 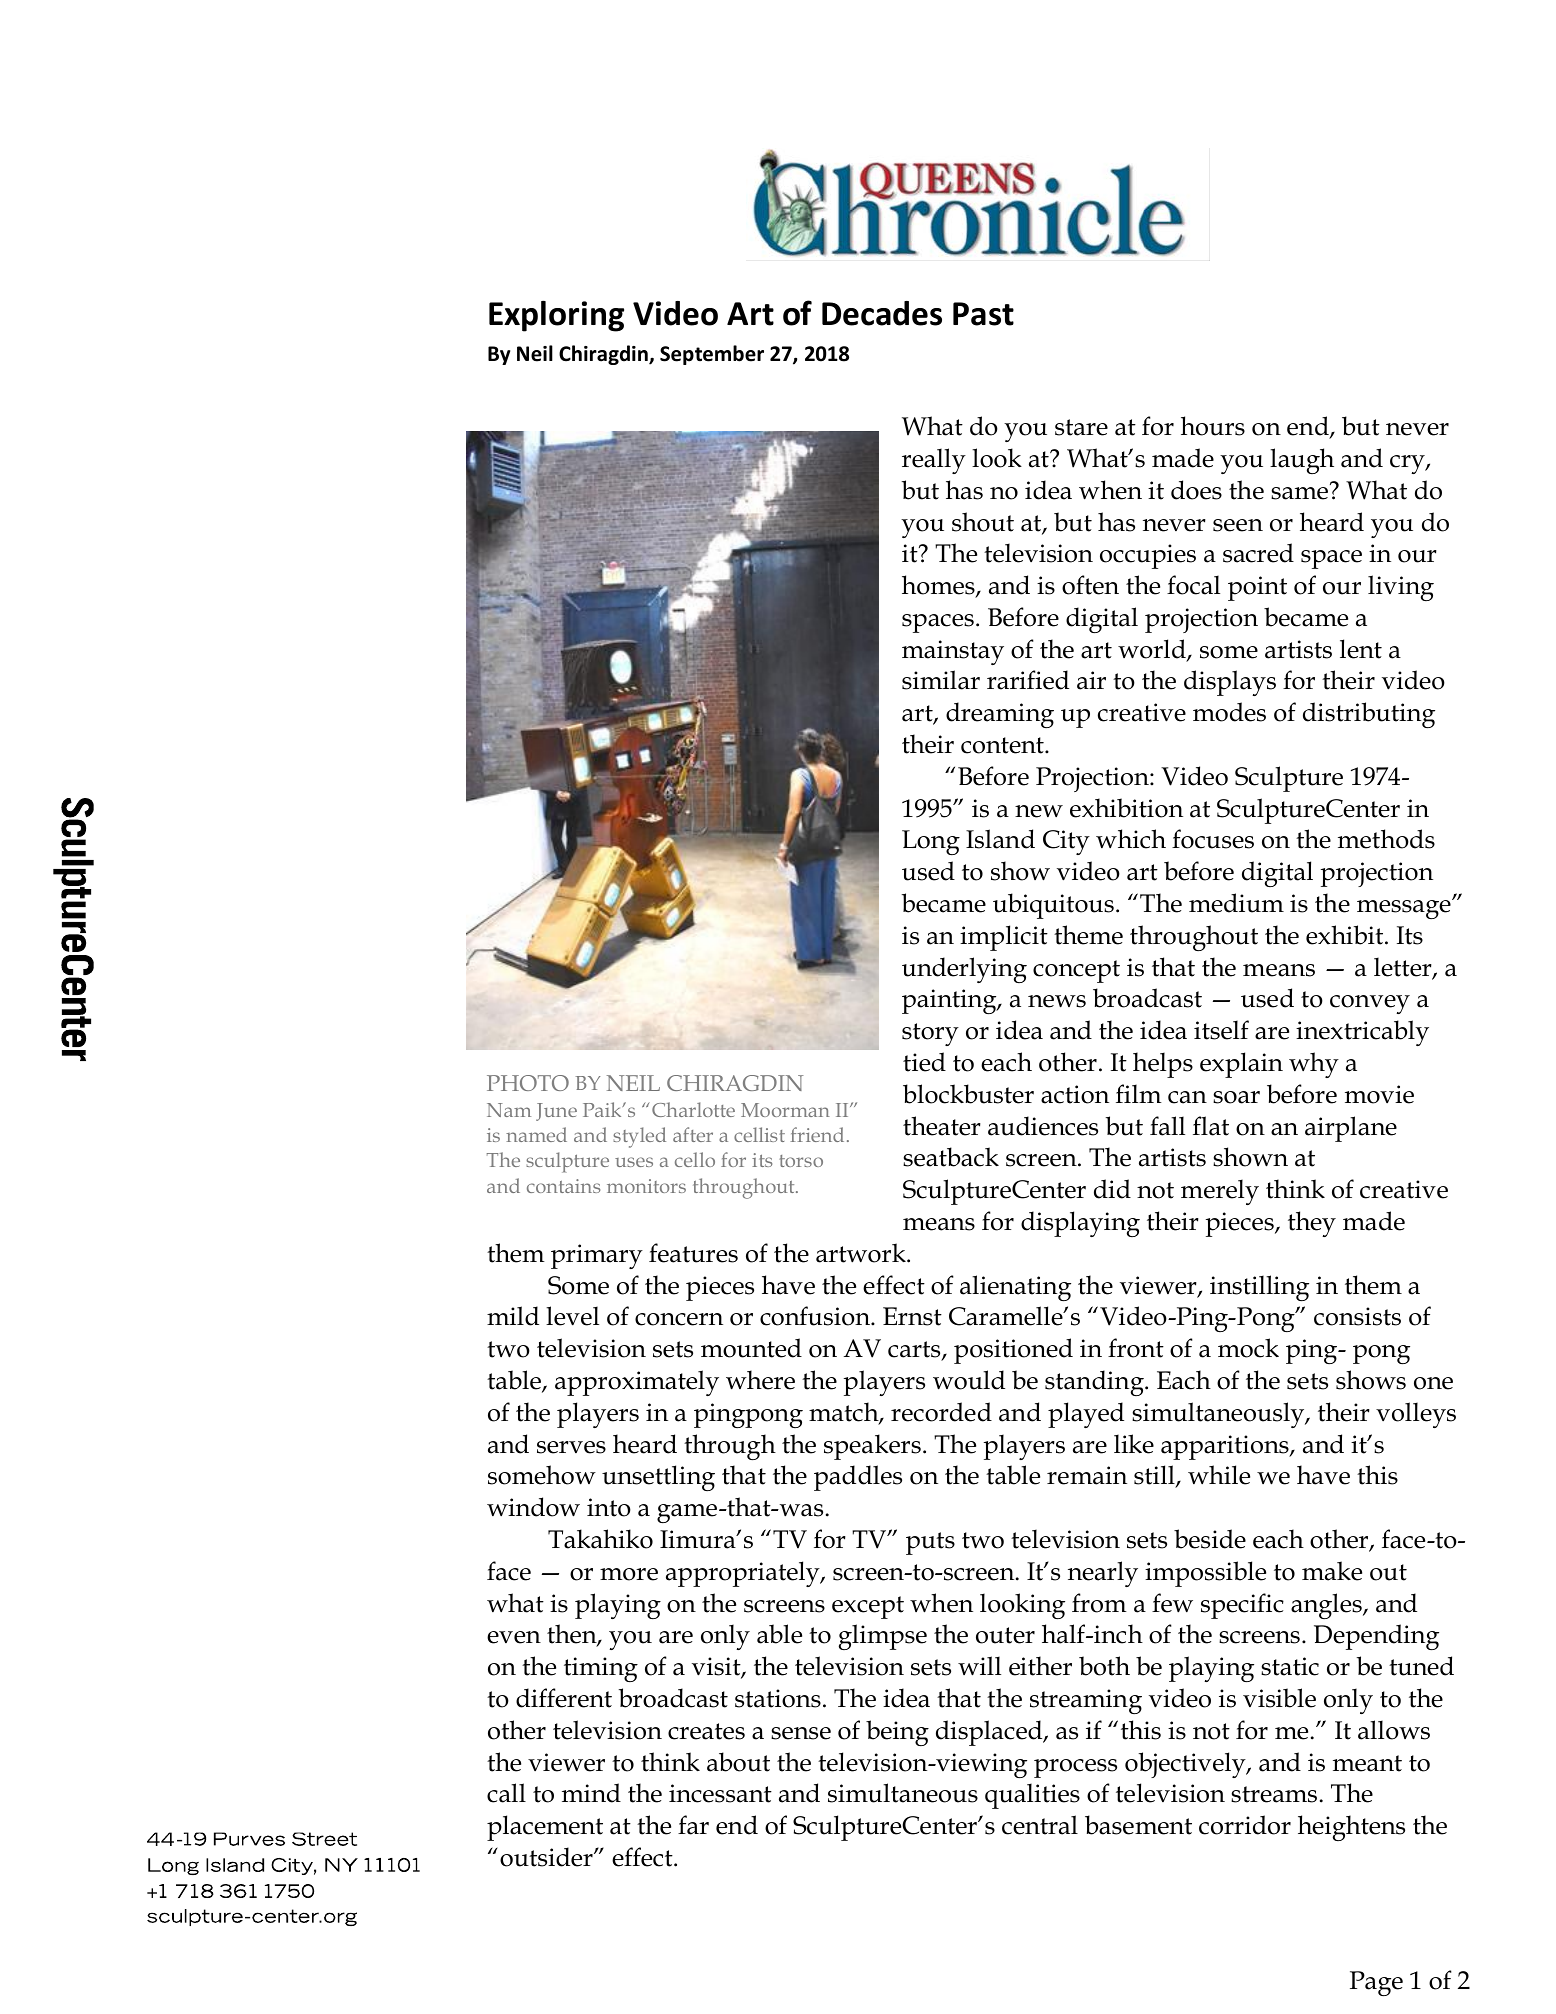 What do you see at coordinates (1376, 1983) in the screenshot?
I see `Page` at bounding box center [1376, 1983].
